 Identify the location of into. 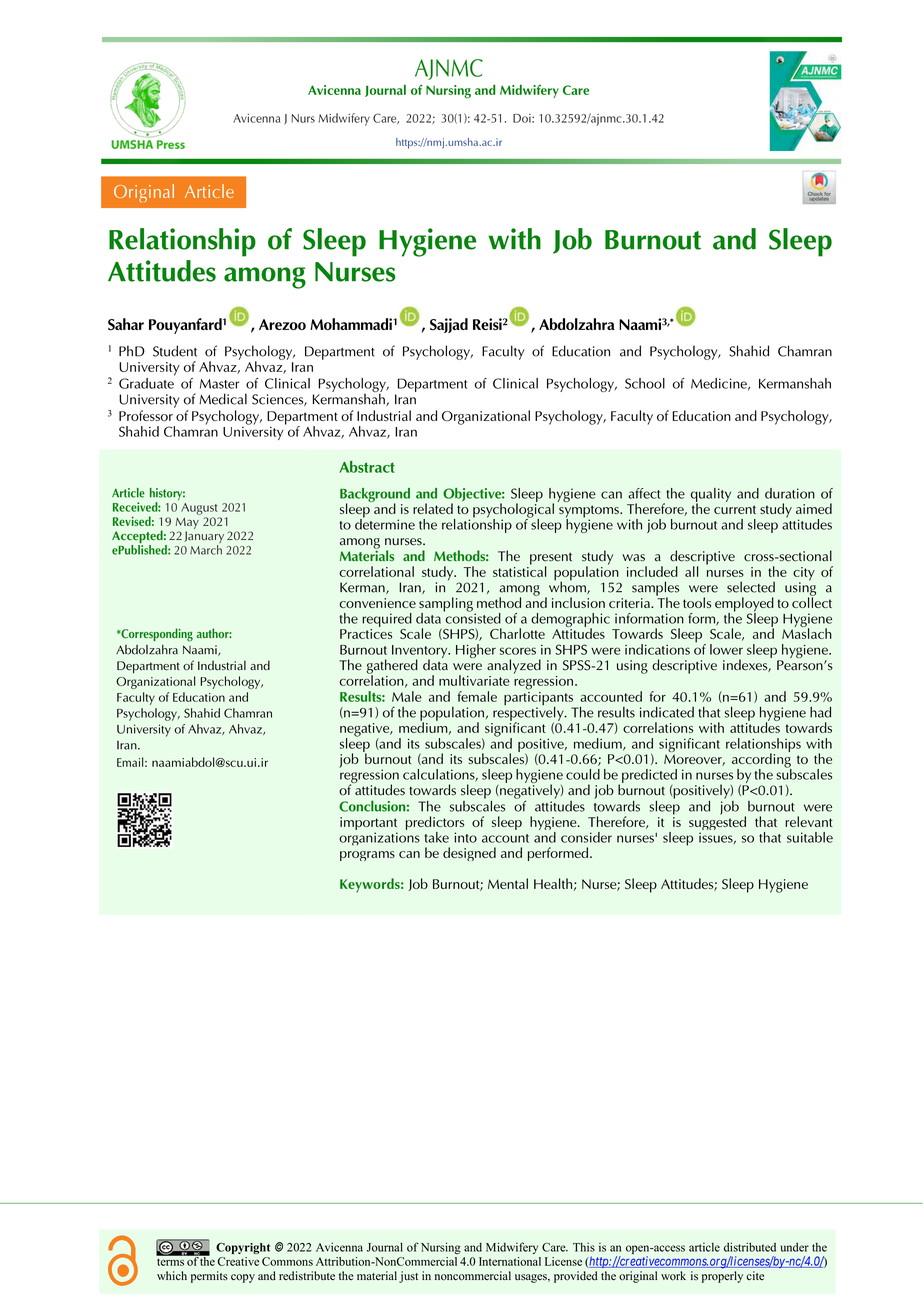
(465, 837).
